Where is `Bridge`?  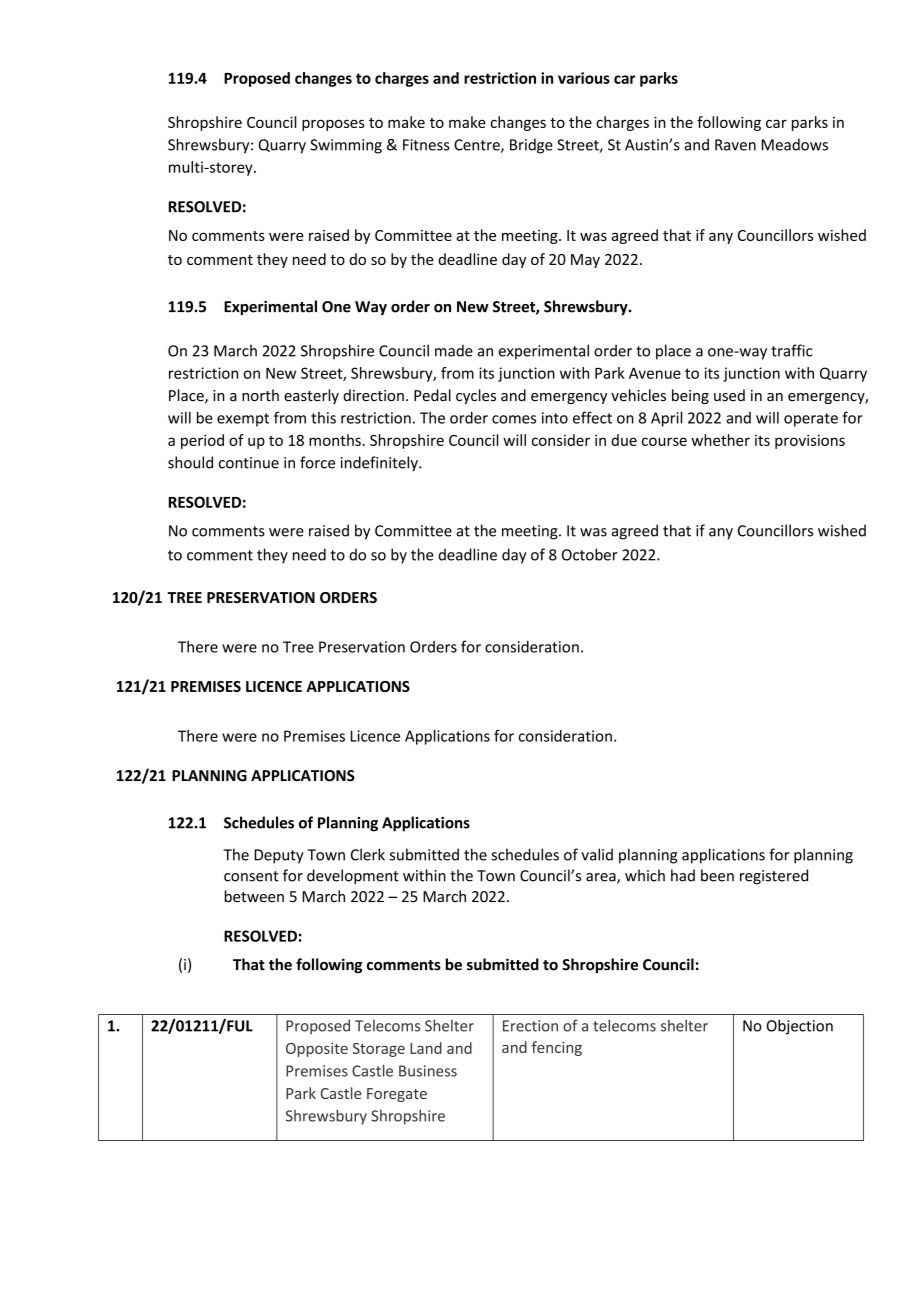
Bridge is located at coordinates (531, 146).
